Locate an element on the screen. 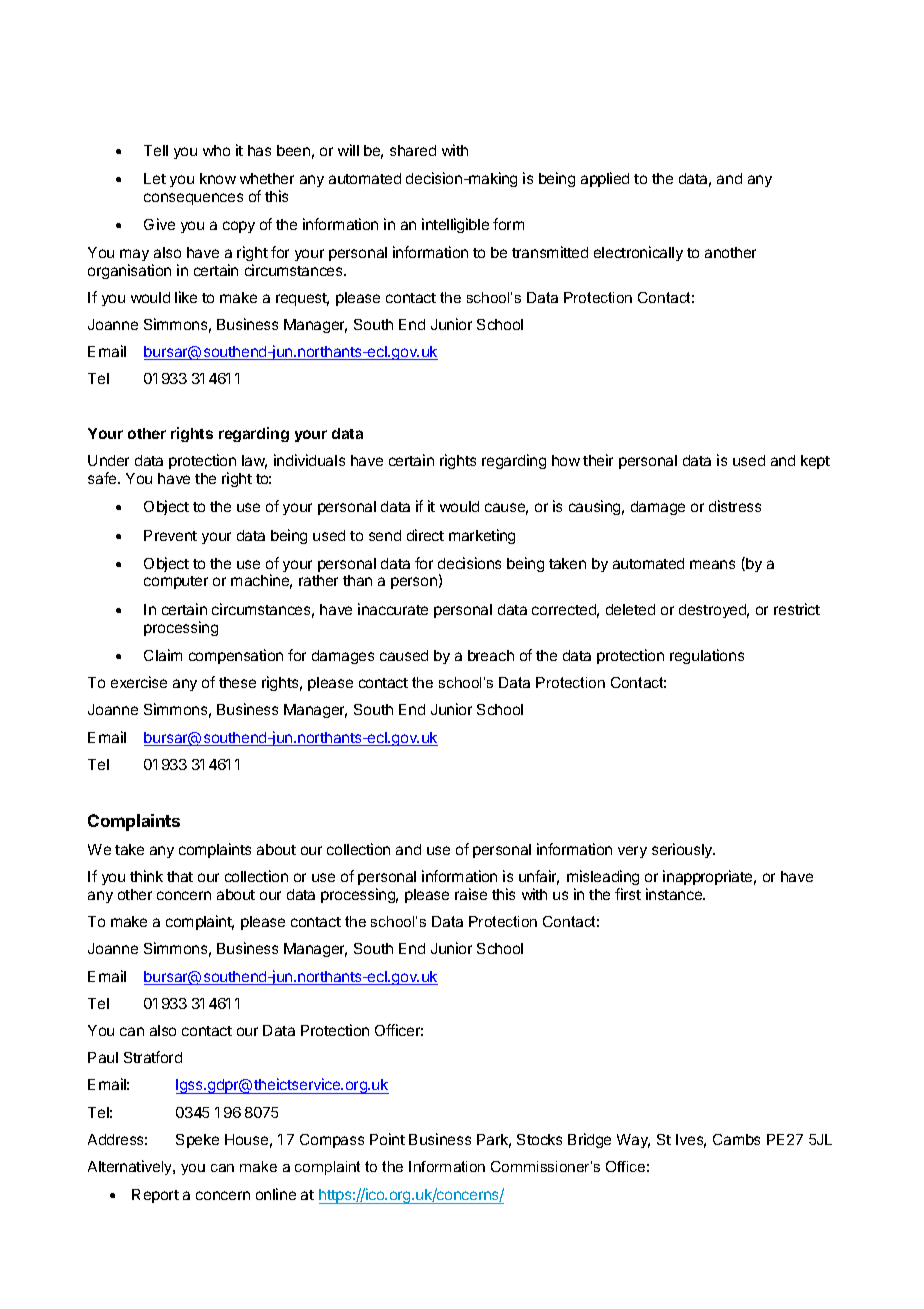 The height and width of the screenshot is (1309, 924). consequences is located at coordinates (193, 199).
